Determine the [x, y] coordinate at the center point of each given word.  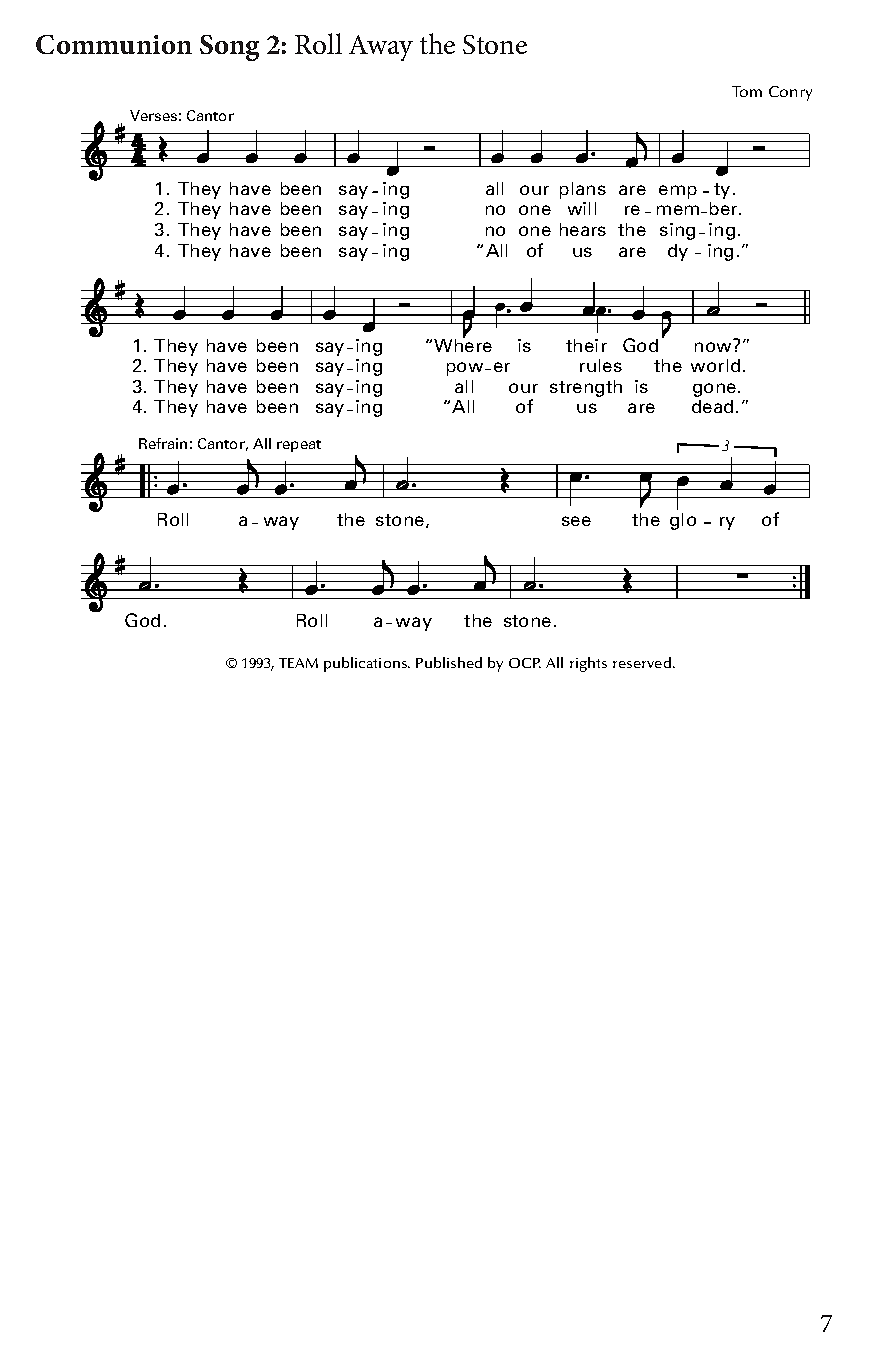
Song [229, 48]
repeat [299, 446]
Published [449, 662]
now [713, 347]
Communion [114, 44]
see [576, 521]
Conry [790, 93]
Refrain [163, 443]
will [582, 208]
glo [683, 521]
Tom [747, 91]
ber [725, 208]
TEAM [298, 663]
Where [463, 344]
